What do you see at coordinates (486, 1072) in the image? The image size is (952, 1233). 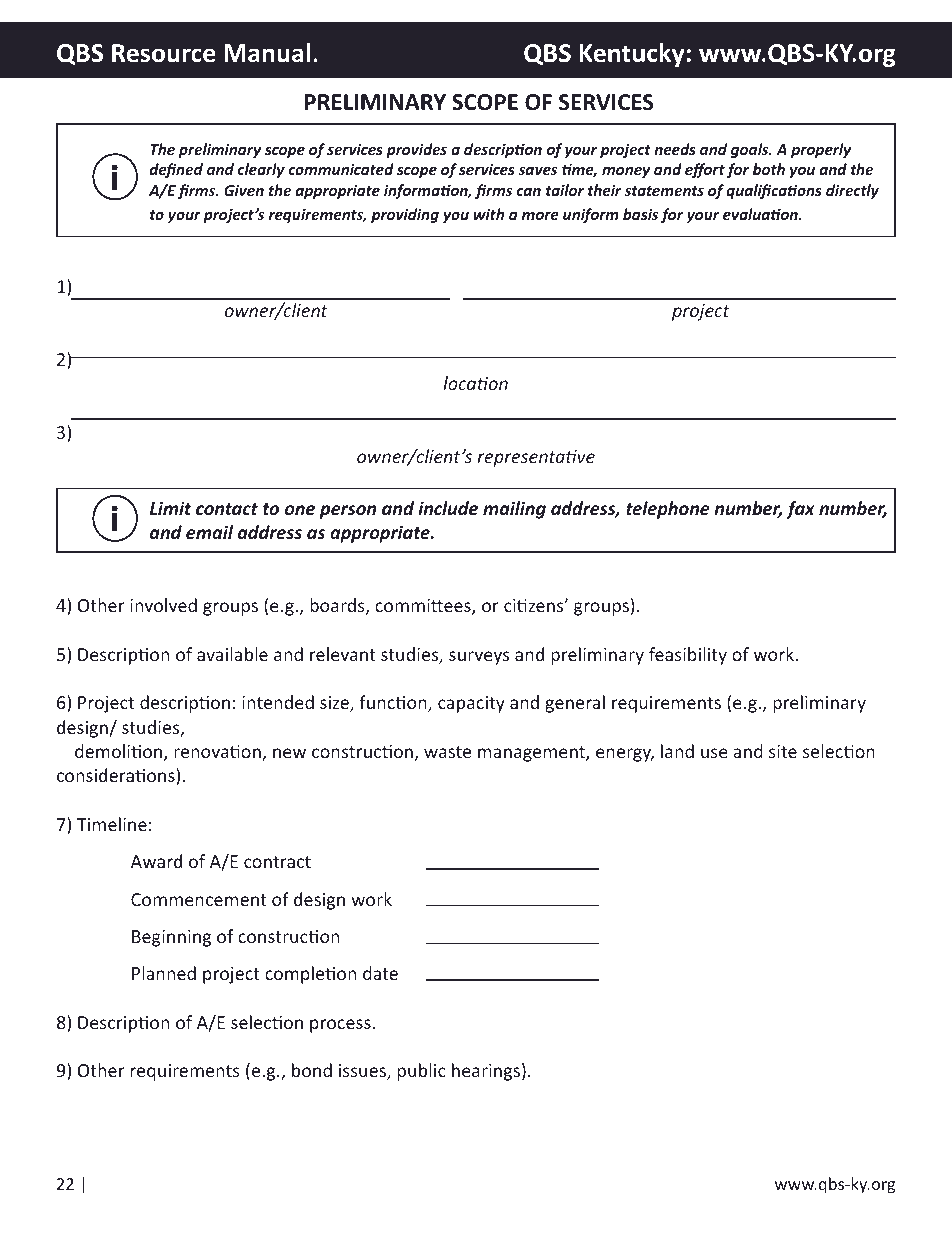 I see `hearings` at bounding box center [486, 1072].
